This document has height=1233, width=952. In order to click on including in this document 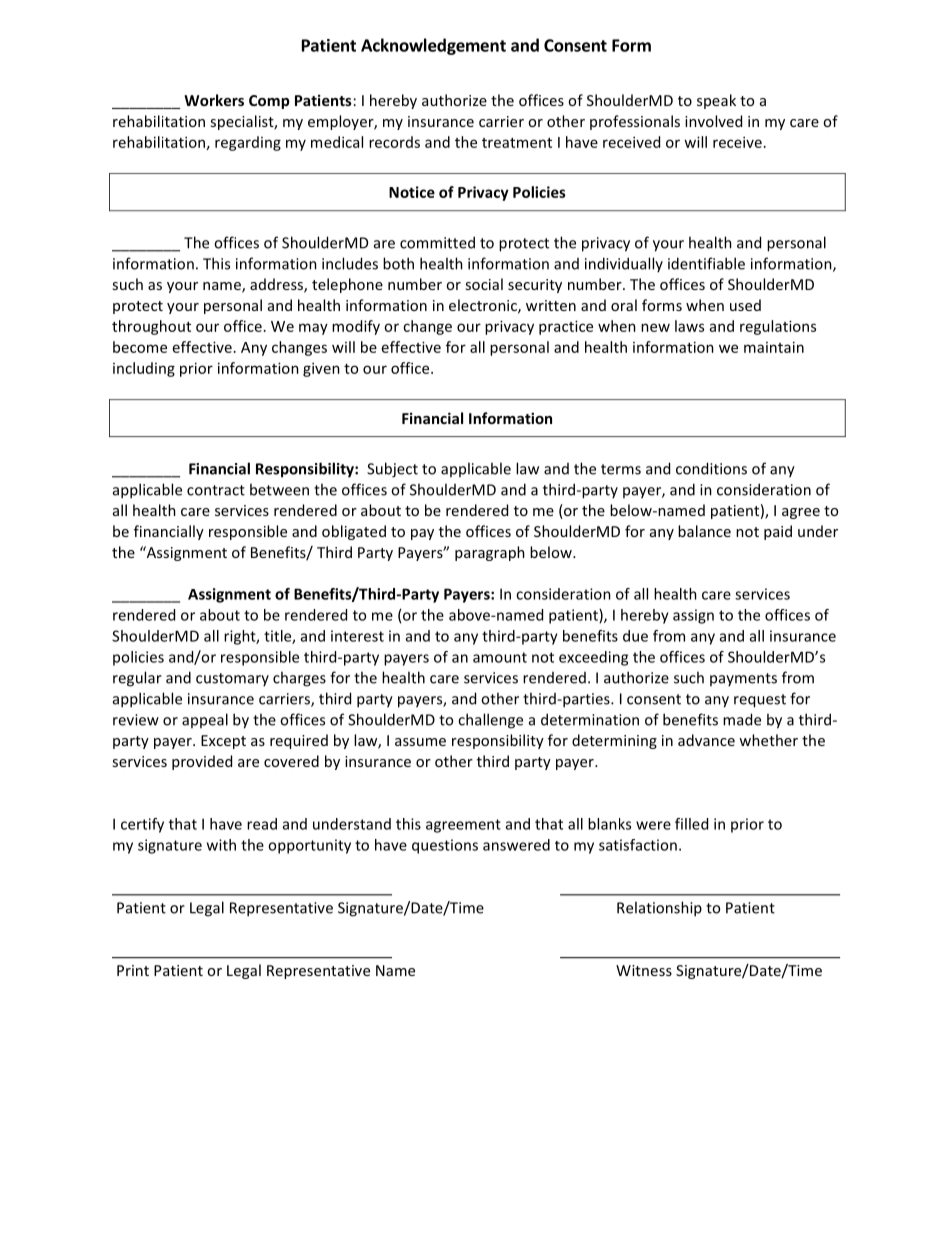, I will do `click(144, 369)`.
